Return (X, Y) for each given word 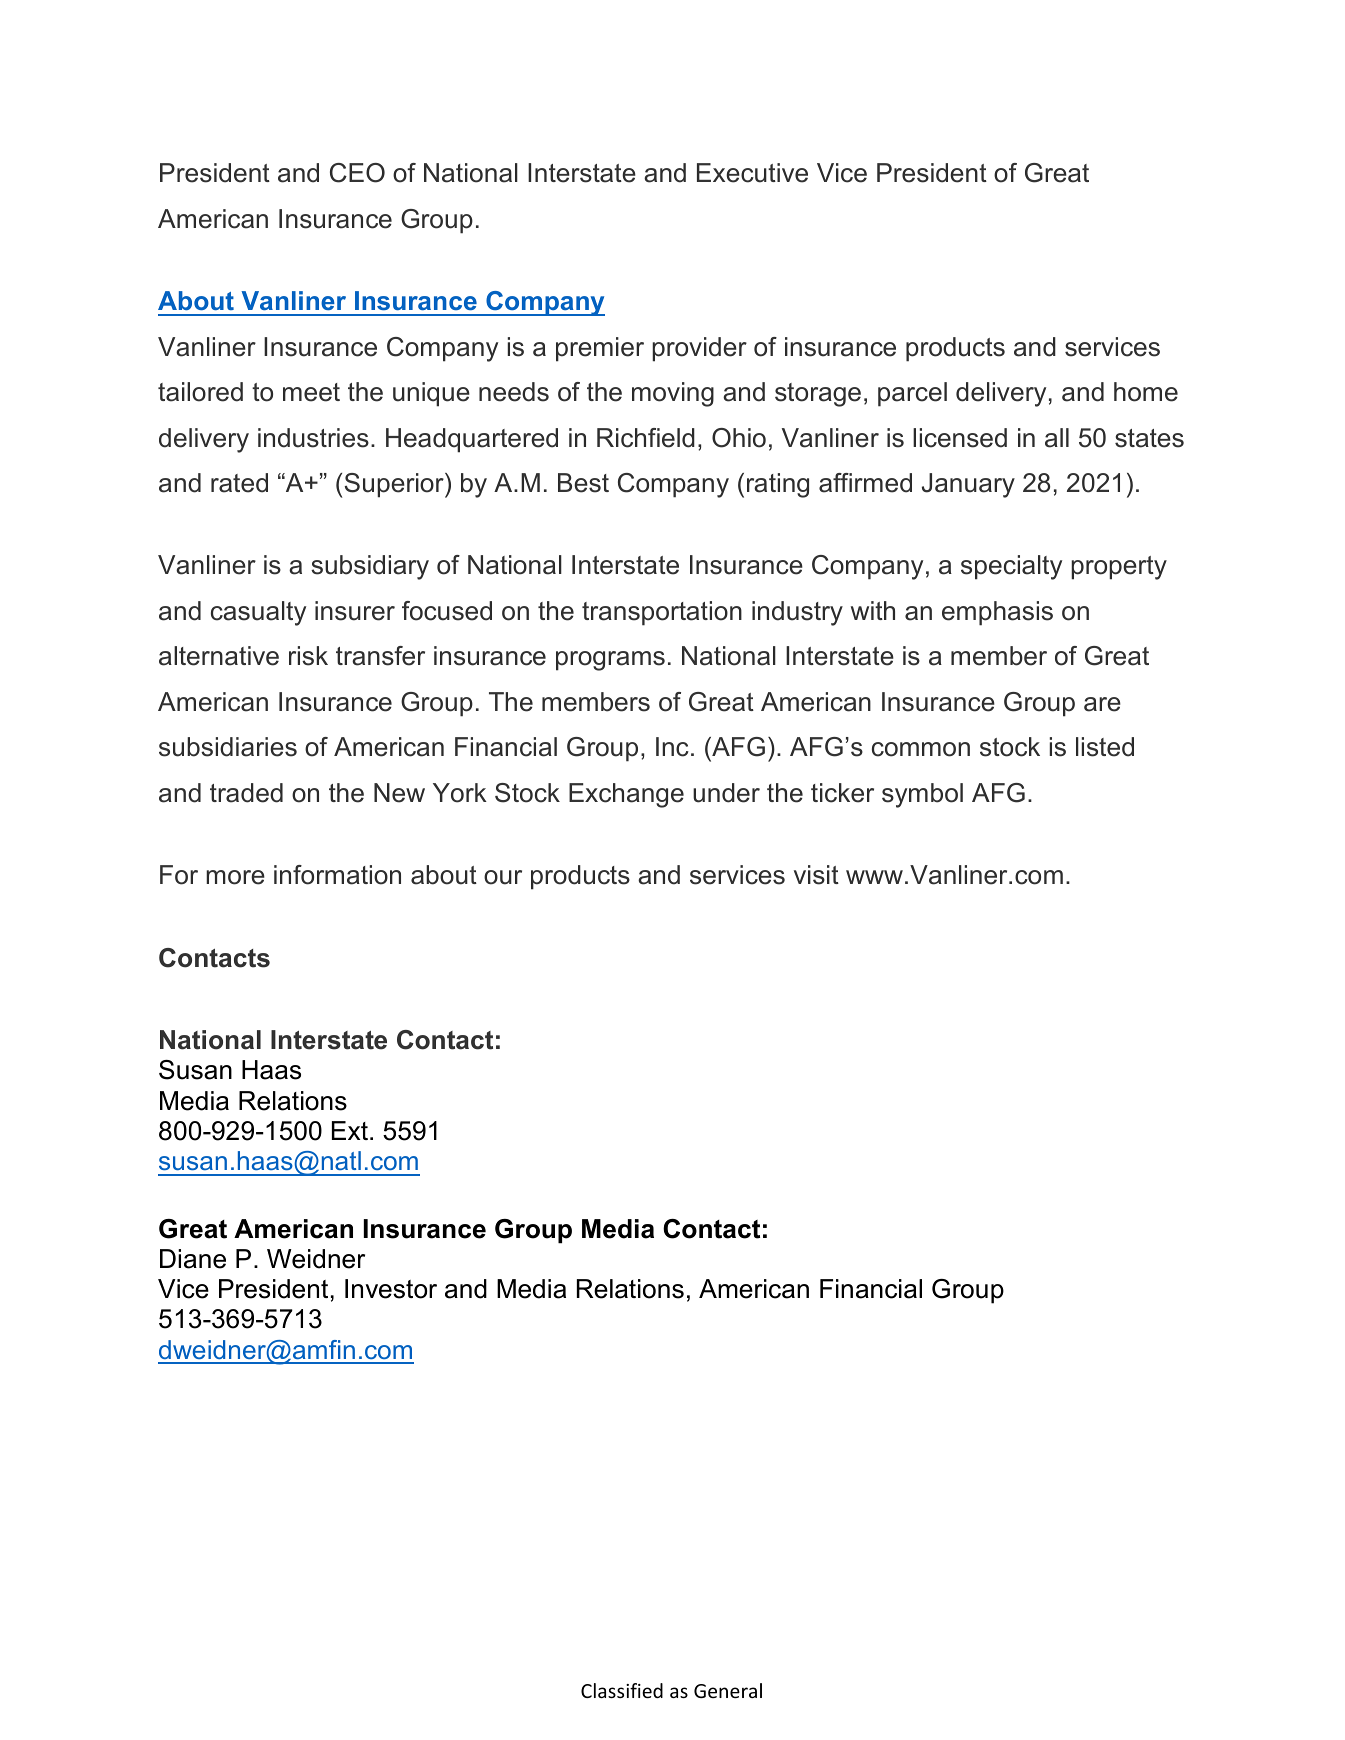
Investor (391, 1289)
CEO (357, 173)
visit (816, 875)
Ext (350, 1130)
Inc (672, 747)
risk (308, 656)
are (1102, 704)
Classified (622, 1690)
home (1146, 392)
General (728, 1690)
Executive (752, 173)
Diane (193, 1259)
